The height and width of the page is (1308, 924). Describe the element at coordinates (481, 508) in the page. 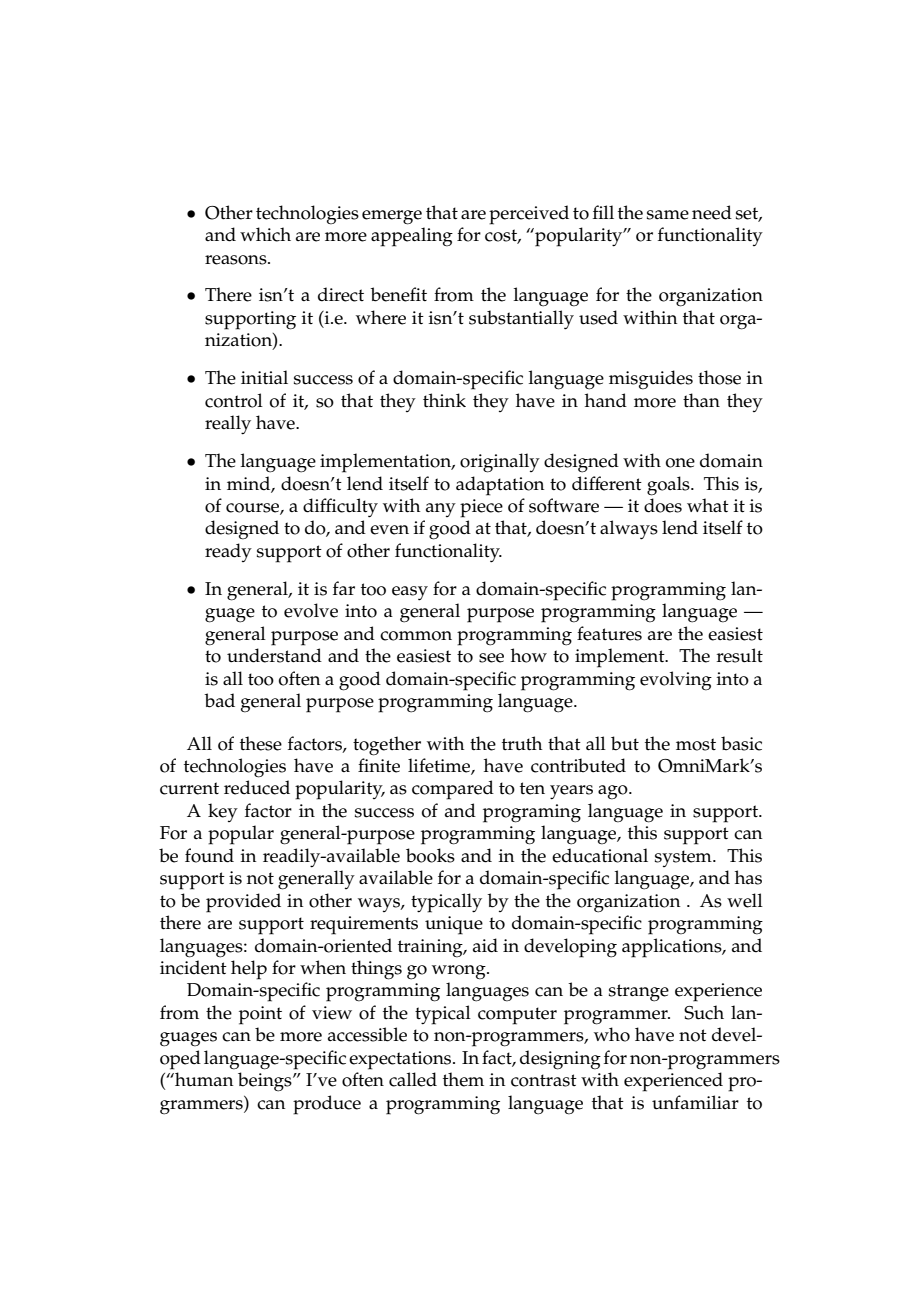

I see `piece` at that location.
